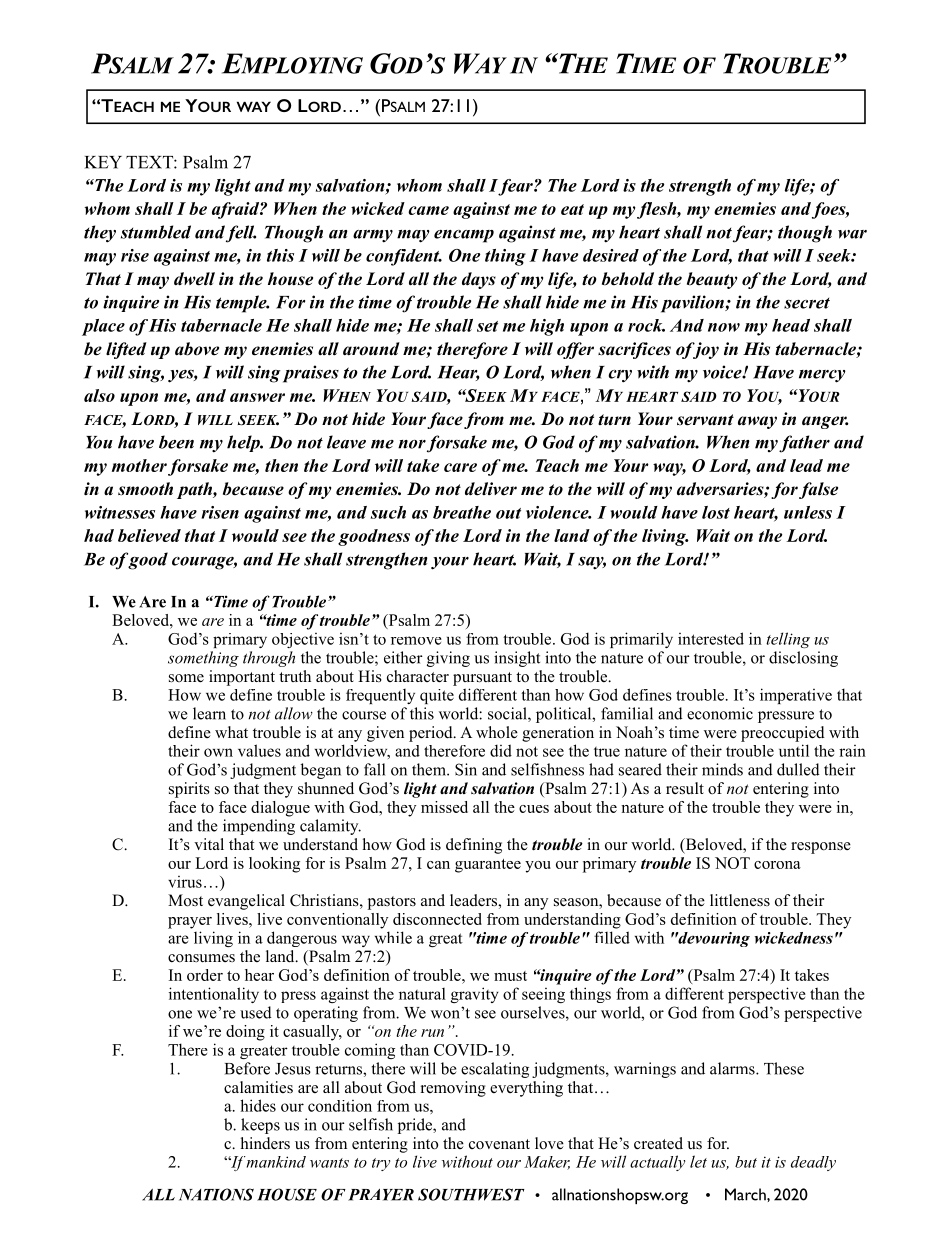 This document has height=1233, width=952. Describe the element at coordinates (482, 679) in the document. I see `pursuant` at that location.
